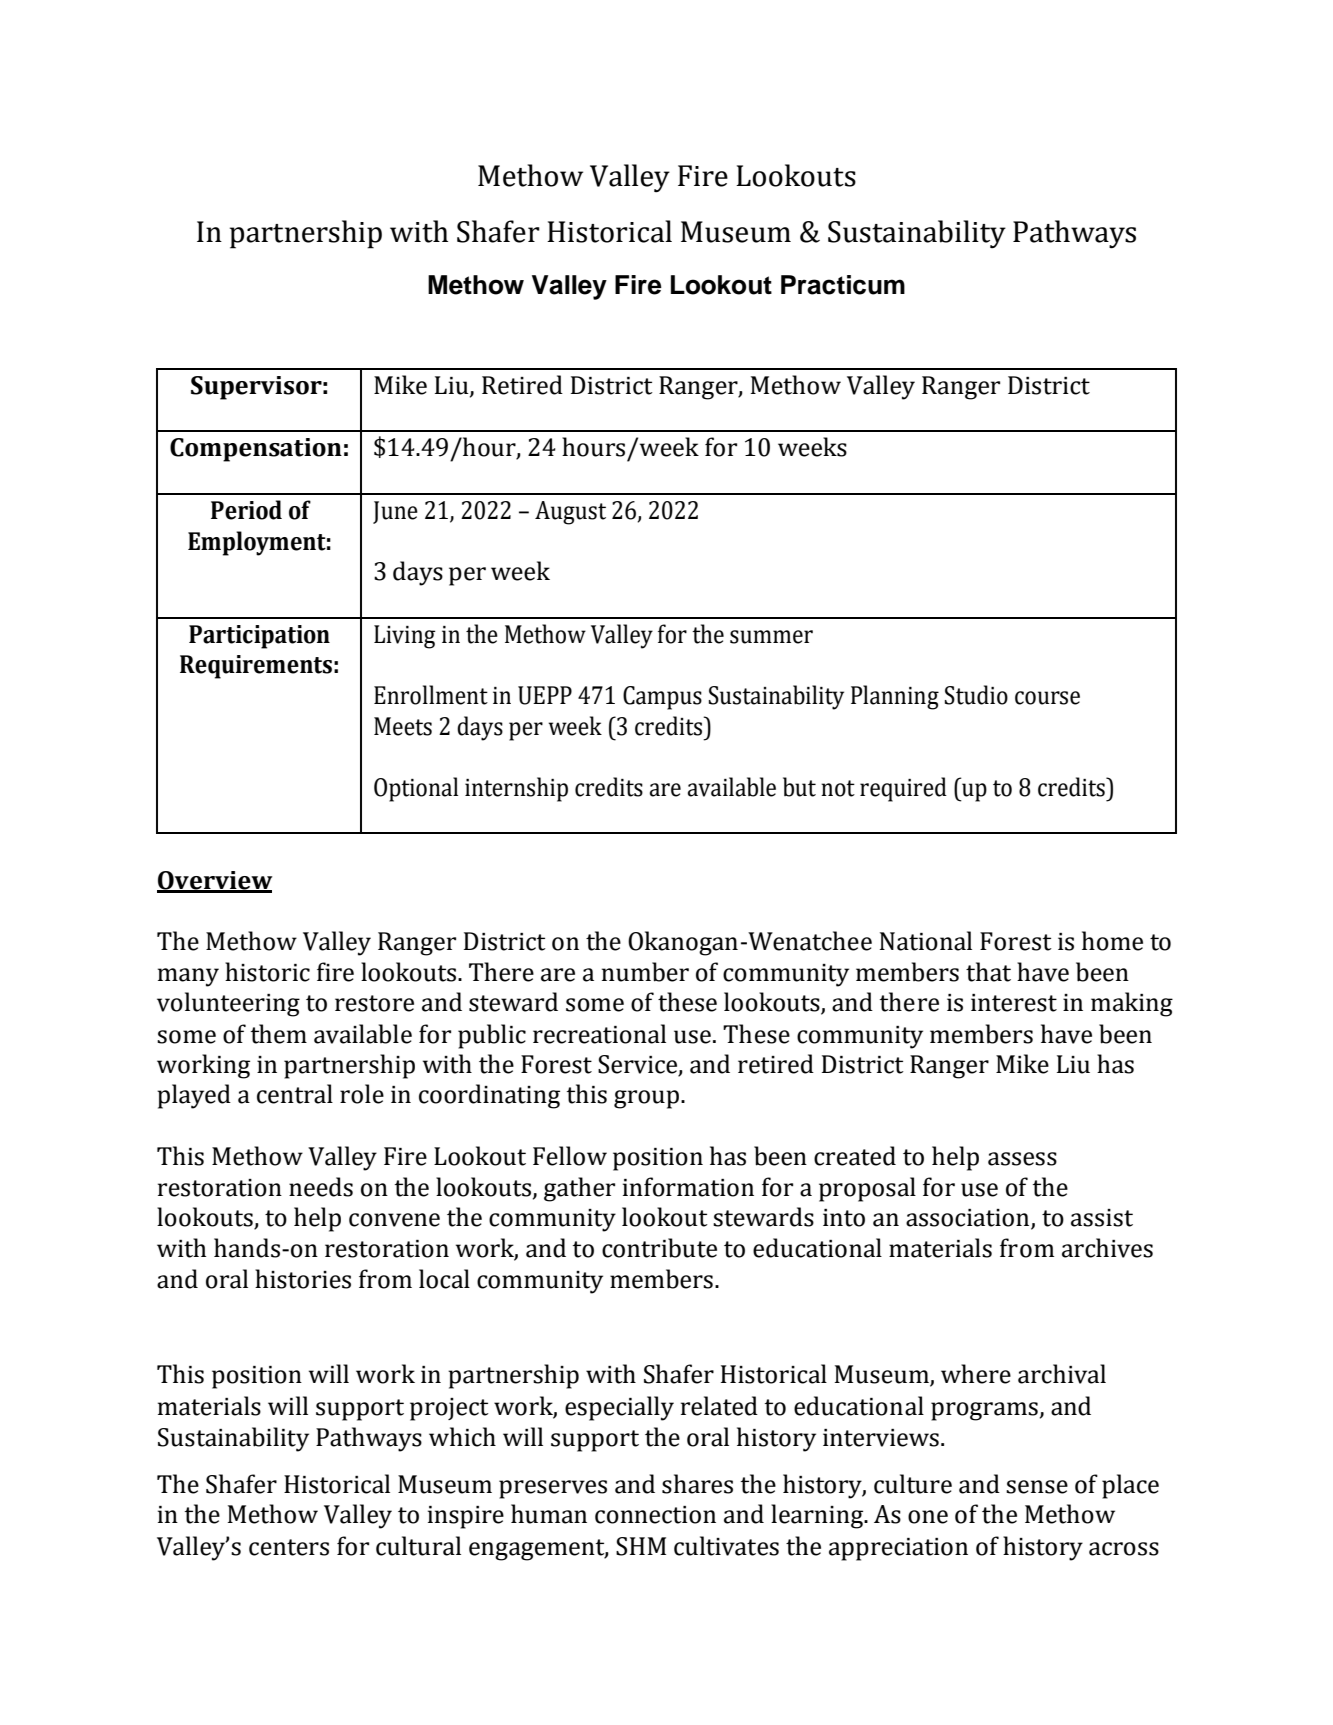 The image size is (1333, 1725). What do you see at coordinates (771, 637) in the screenshot?
I see `summer` at bounding box center [771, 637].
